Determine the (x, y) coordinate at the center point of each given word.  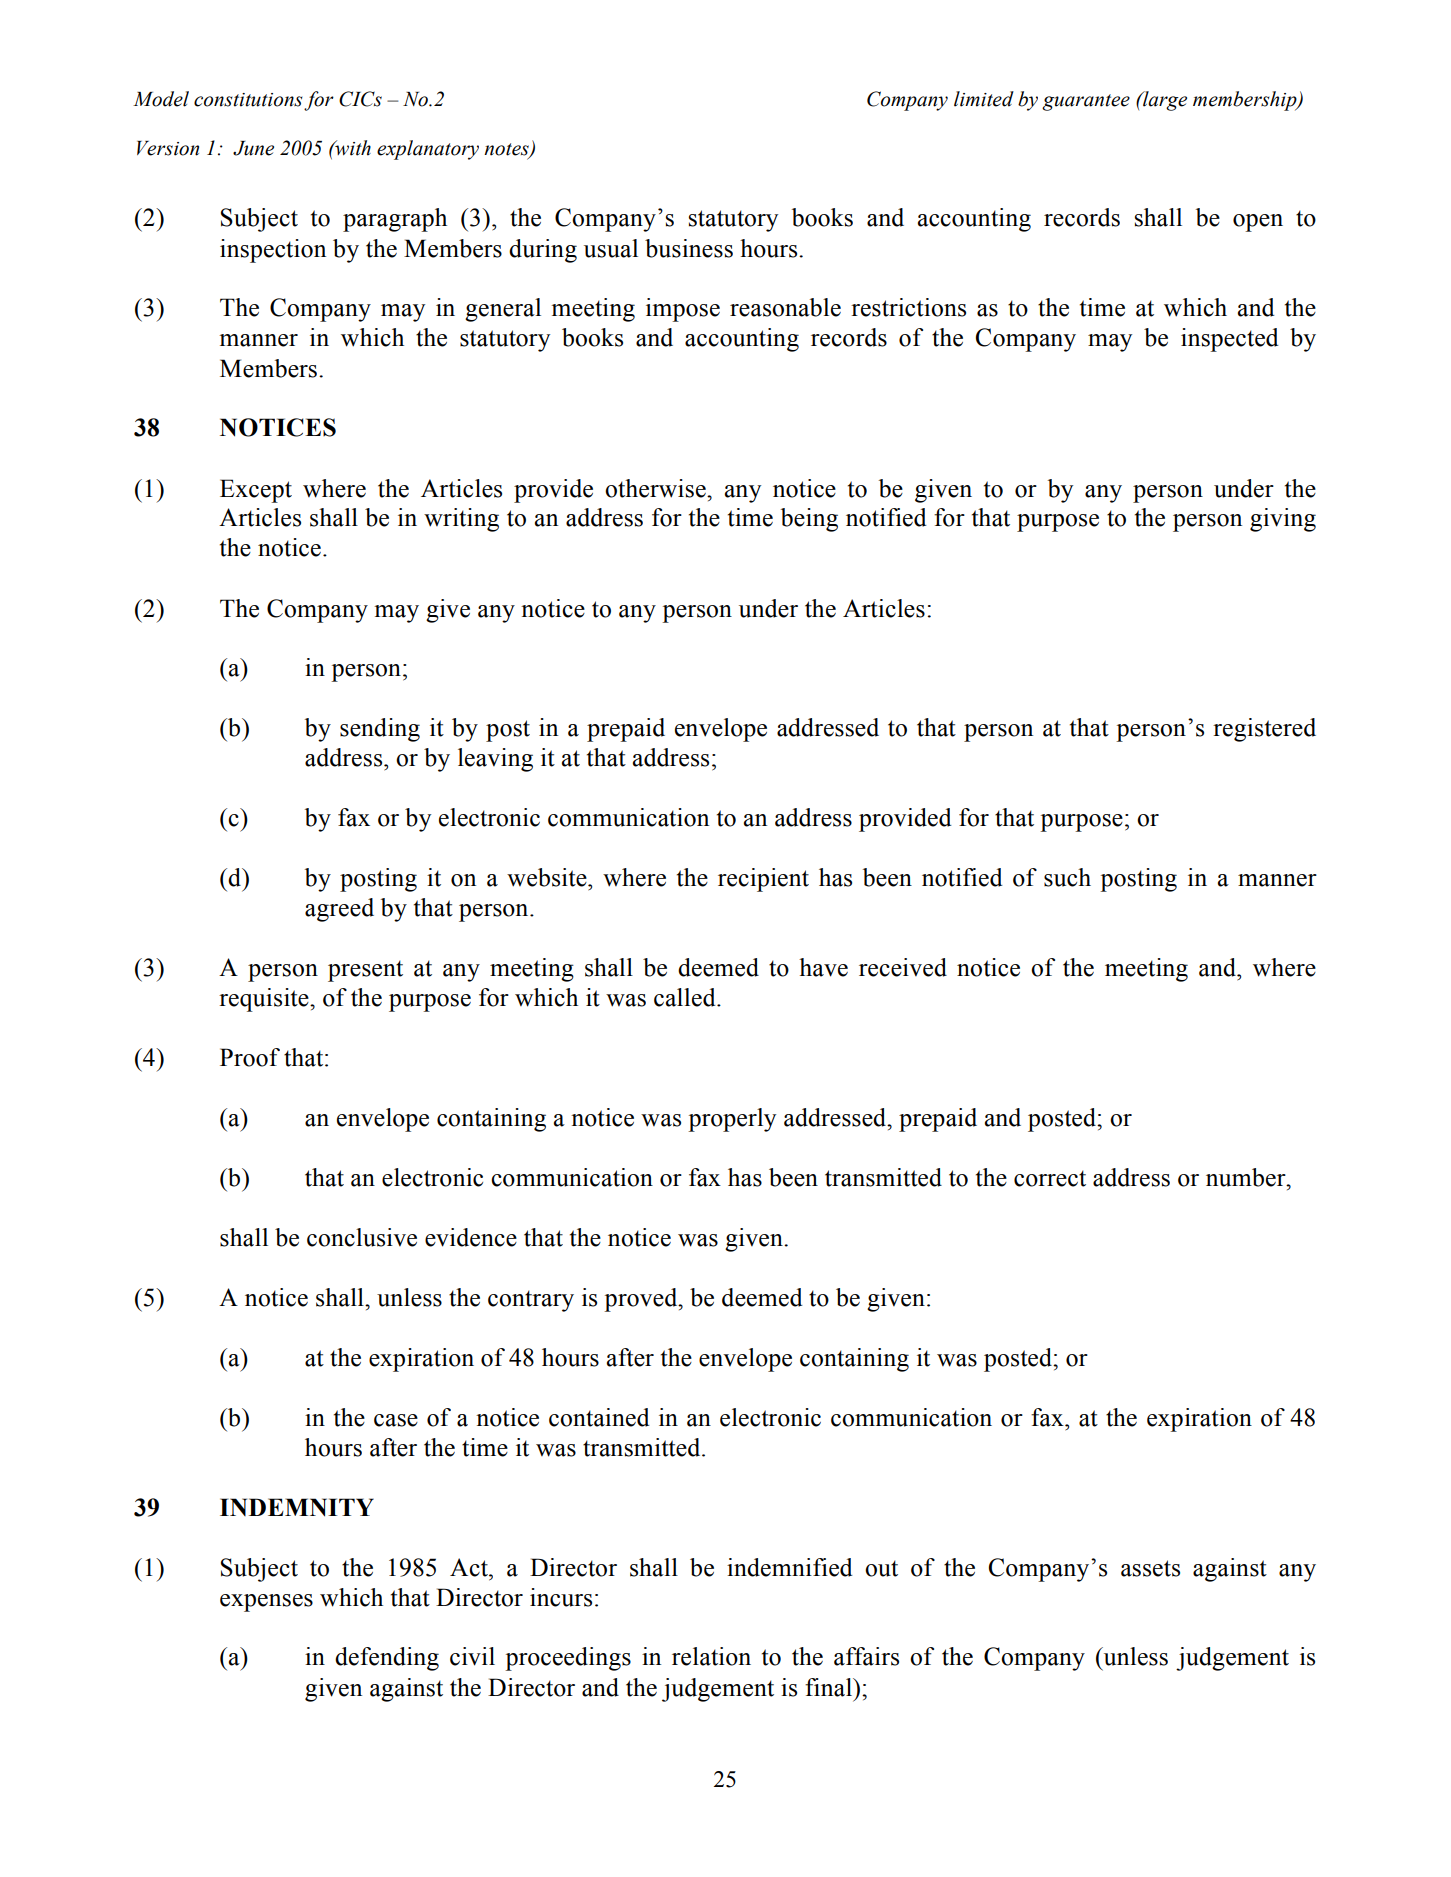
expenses (266, 1603)
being (809, 520)
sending (380, 730)
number (1247, 1177)
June (253, 148)
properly (732, 1120)
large (1164, 101)
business (689, 248)
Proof (250, 1057)
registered (1264, 730)
